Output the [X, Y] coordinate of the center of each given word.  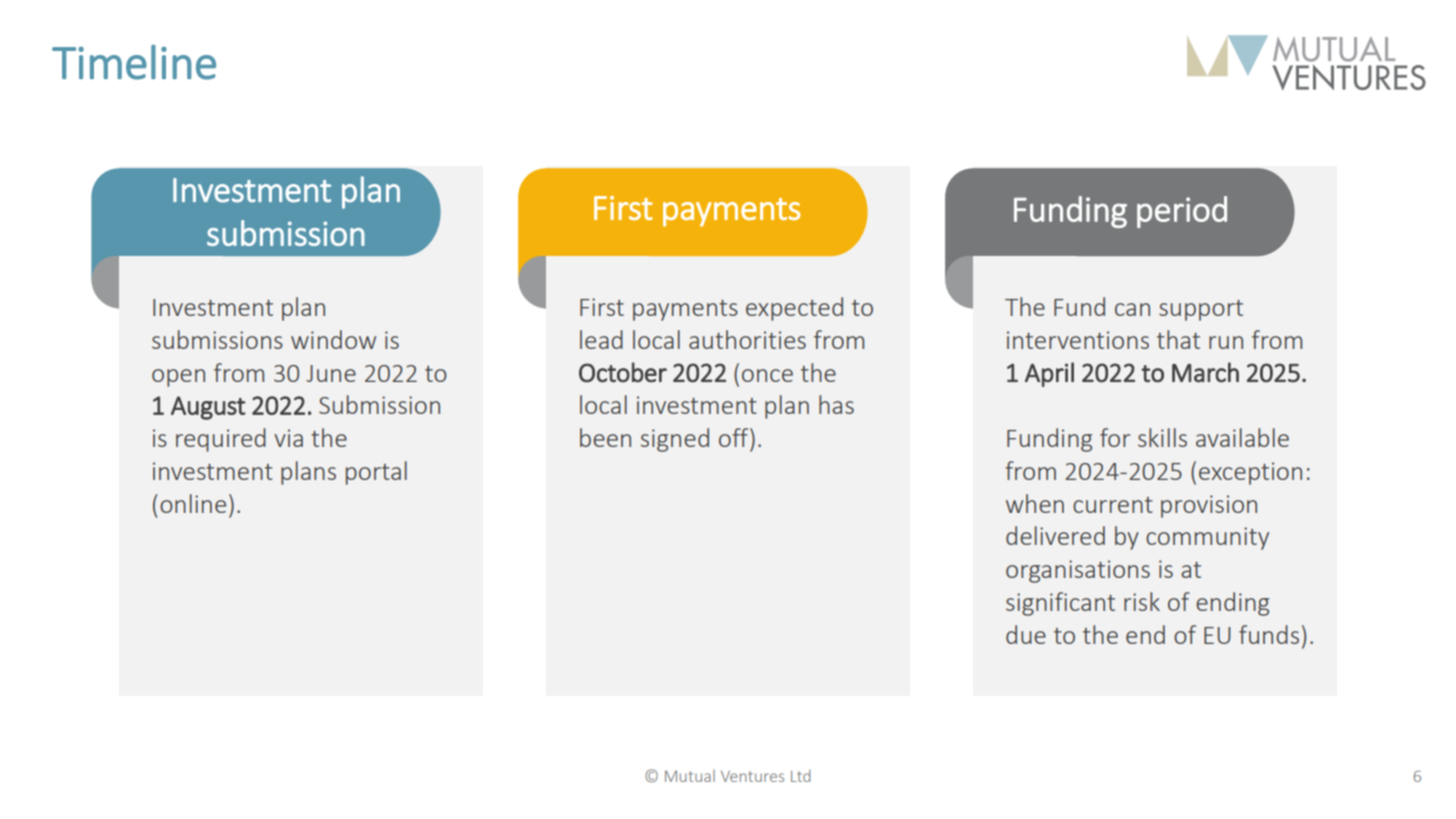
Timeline [134, 62]
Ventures [752, 776]
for [1115, 437]
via [288, 438]
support [1201, 310]
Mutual [690, 776]
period [1182, 212]
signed [675, 440]
